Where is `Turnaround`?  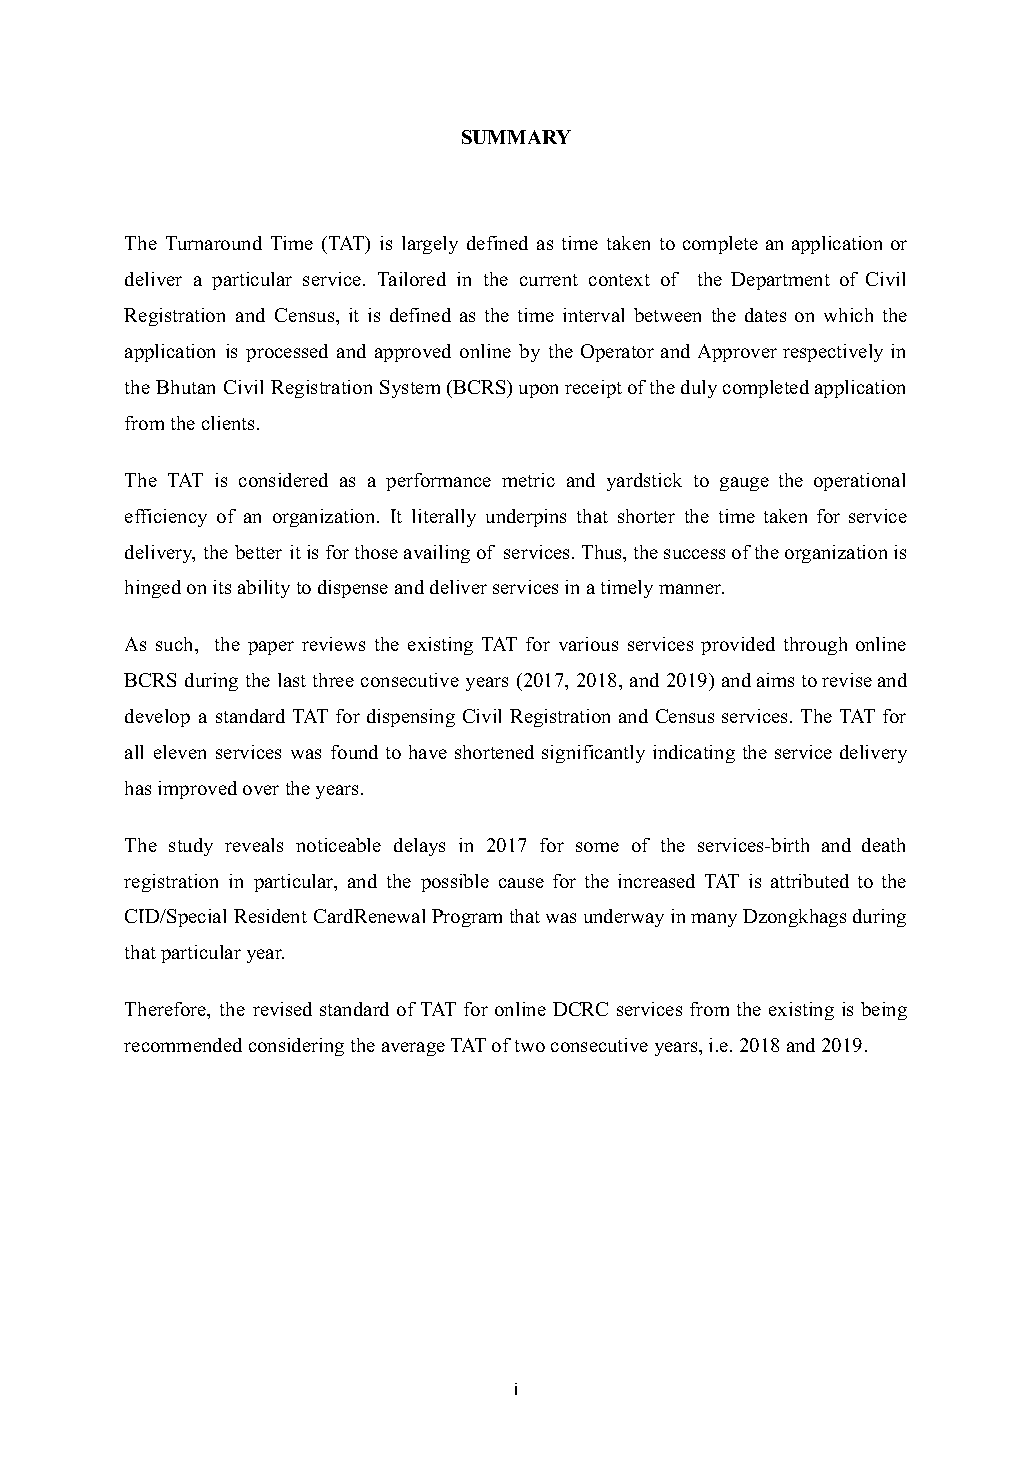 Turnaround is located at coordinates (214, 243).
